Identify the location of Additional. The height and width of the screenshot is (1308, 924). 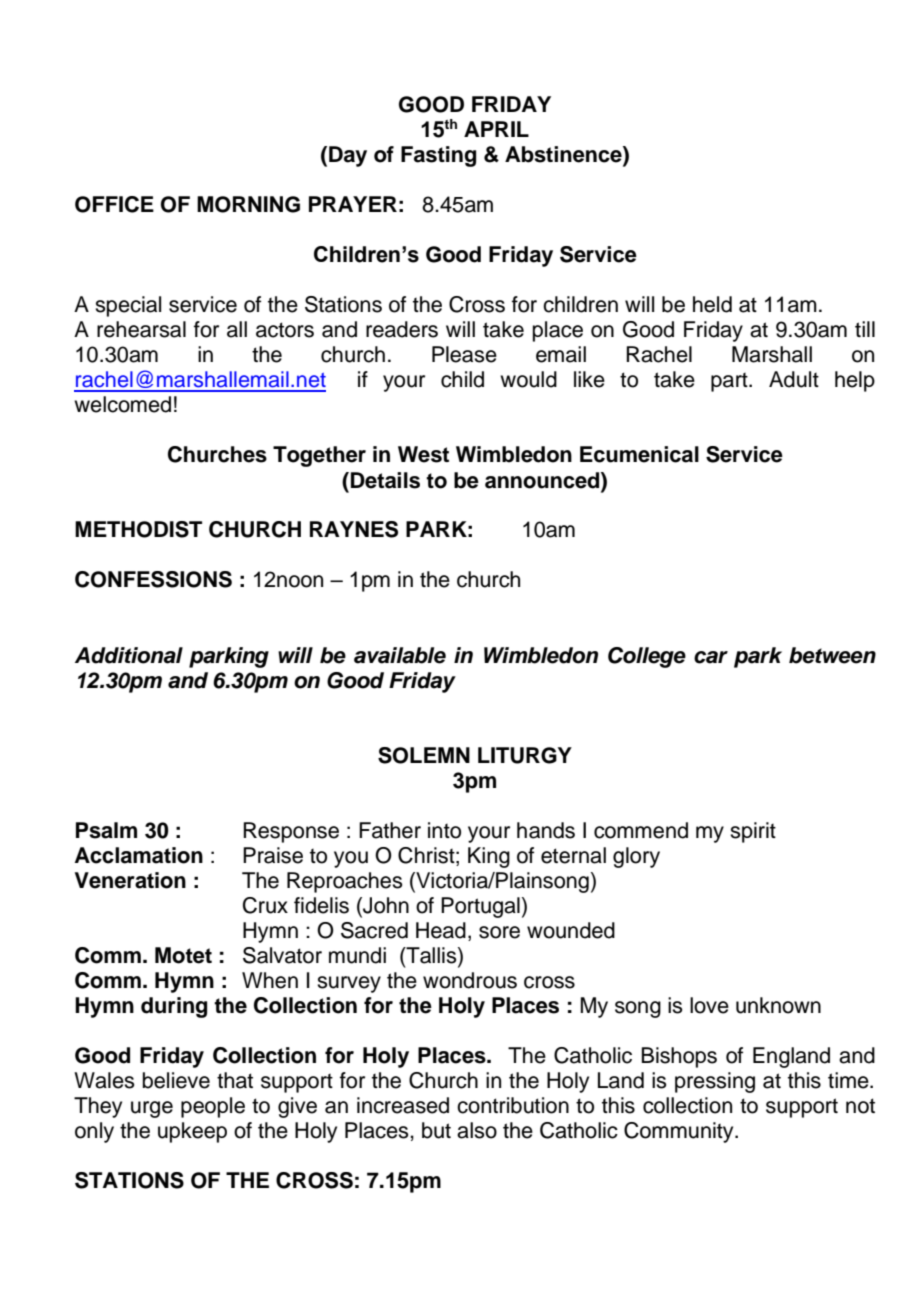
(129, 655).
